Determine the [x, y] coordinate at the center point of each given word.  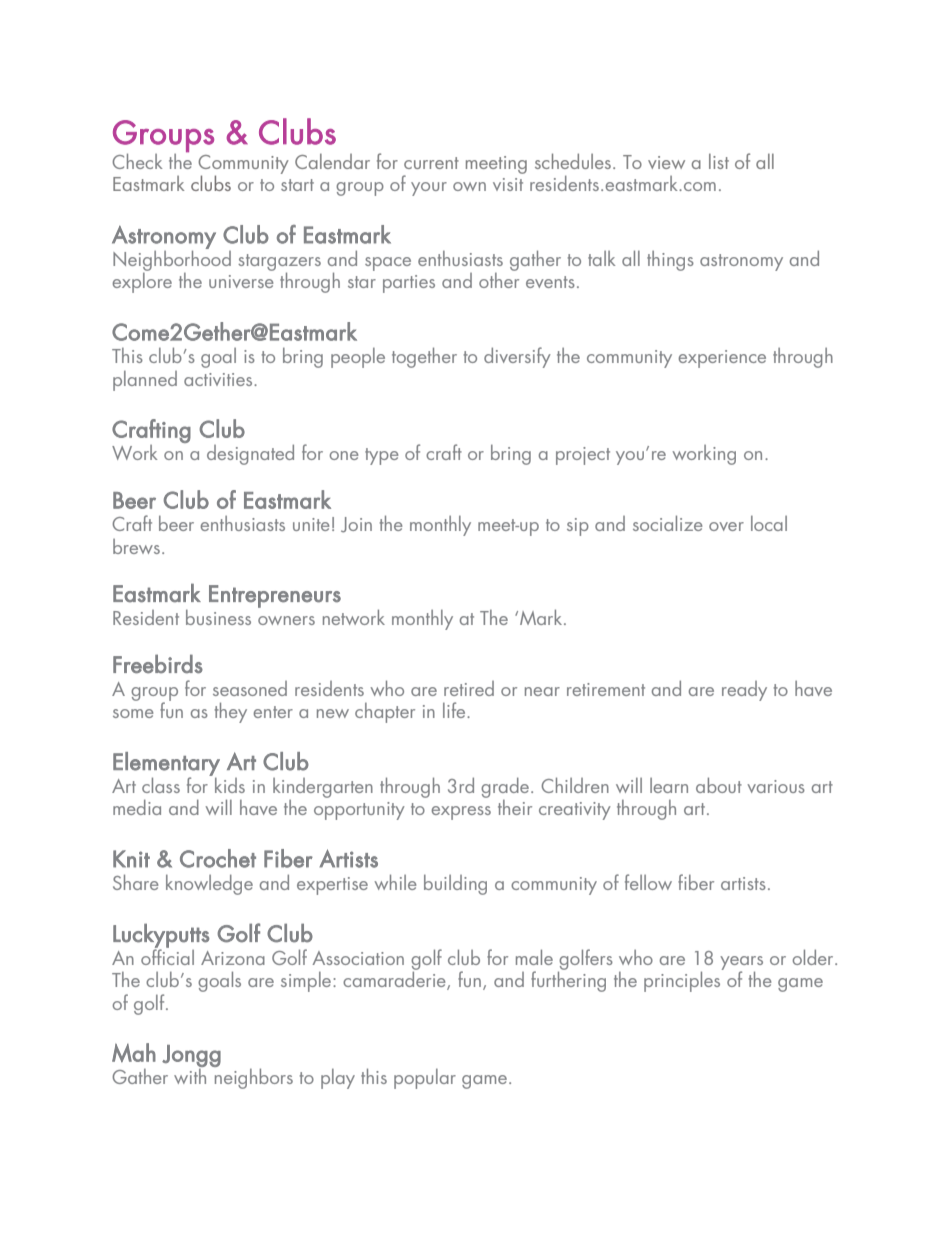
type [382, 456]
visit [508, 184]
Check [137, 161]
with [190, 1075]
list [719, 161]
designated [250, 454]
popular [425, 1079]
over [726, 526]
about [719, 785]
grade [506, 787]
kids [230, 785]
